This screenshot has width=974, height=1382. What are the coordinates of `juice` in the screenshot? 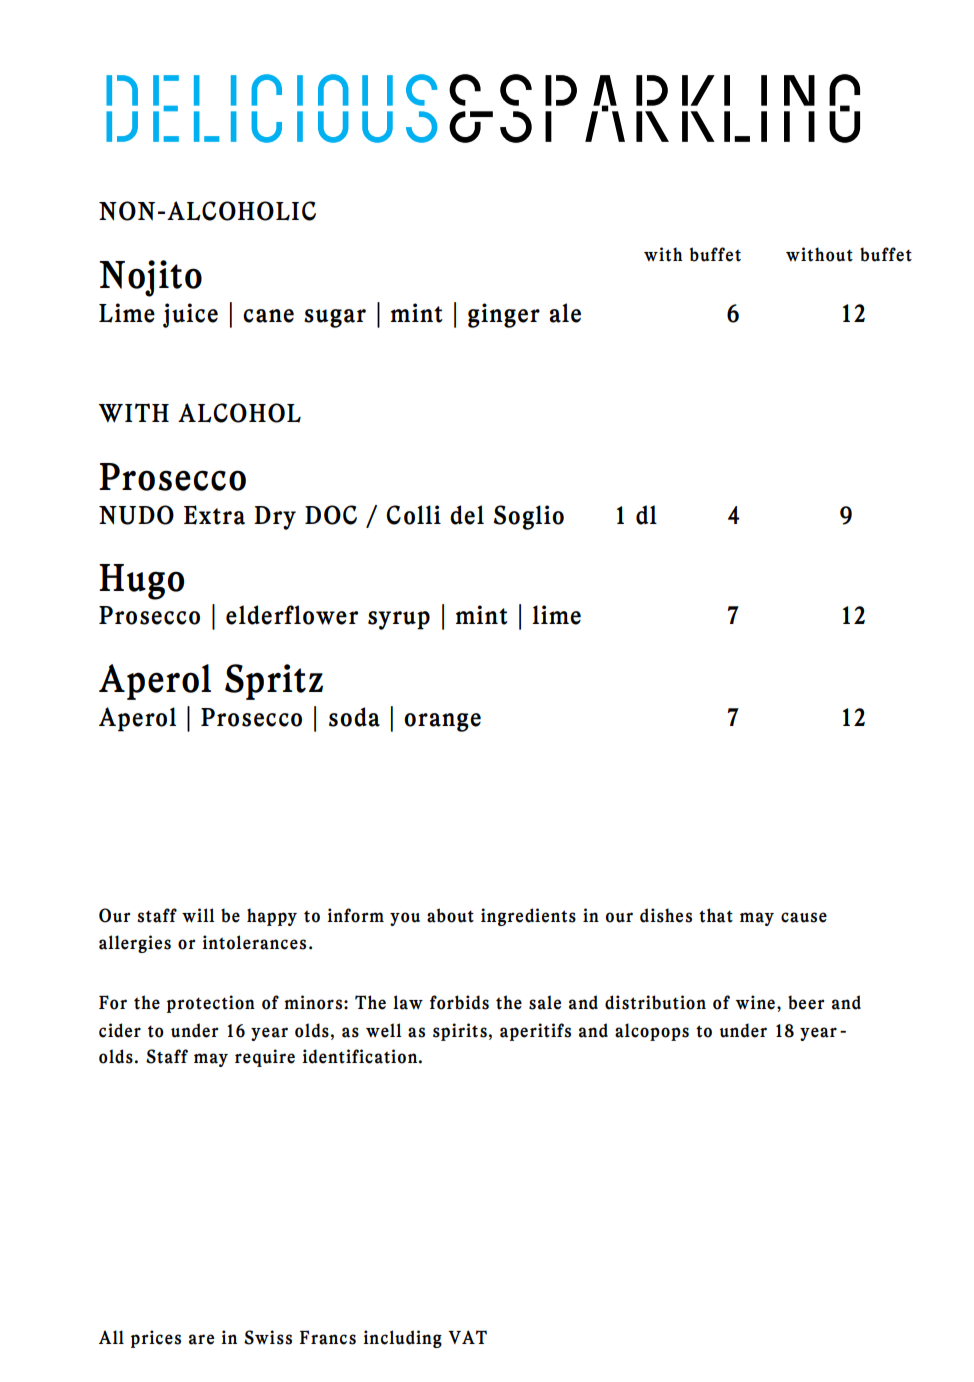 It's located at (190, 315).
